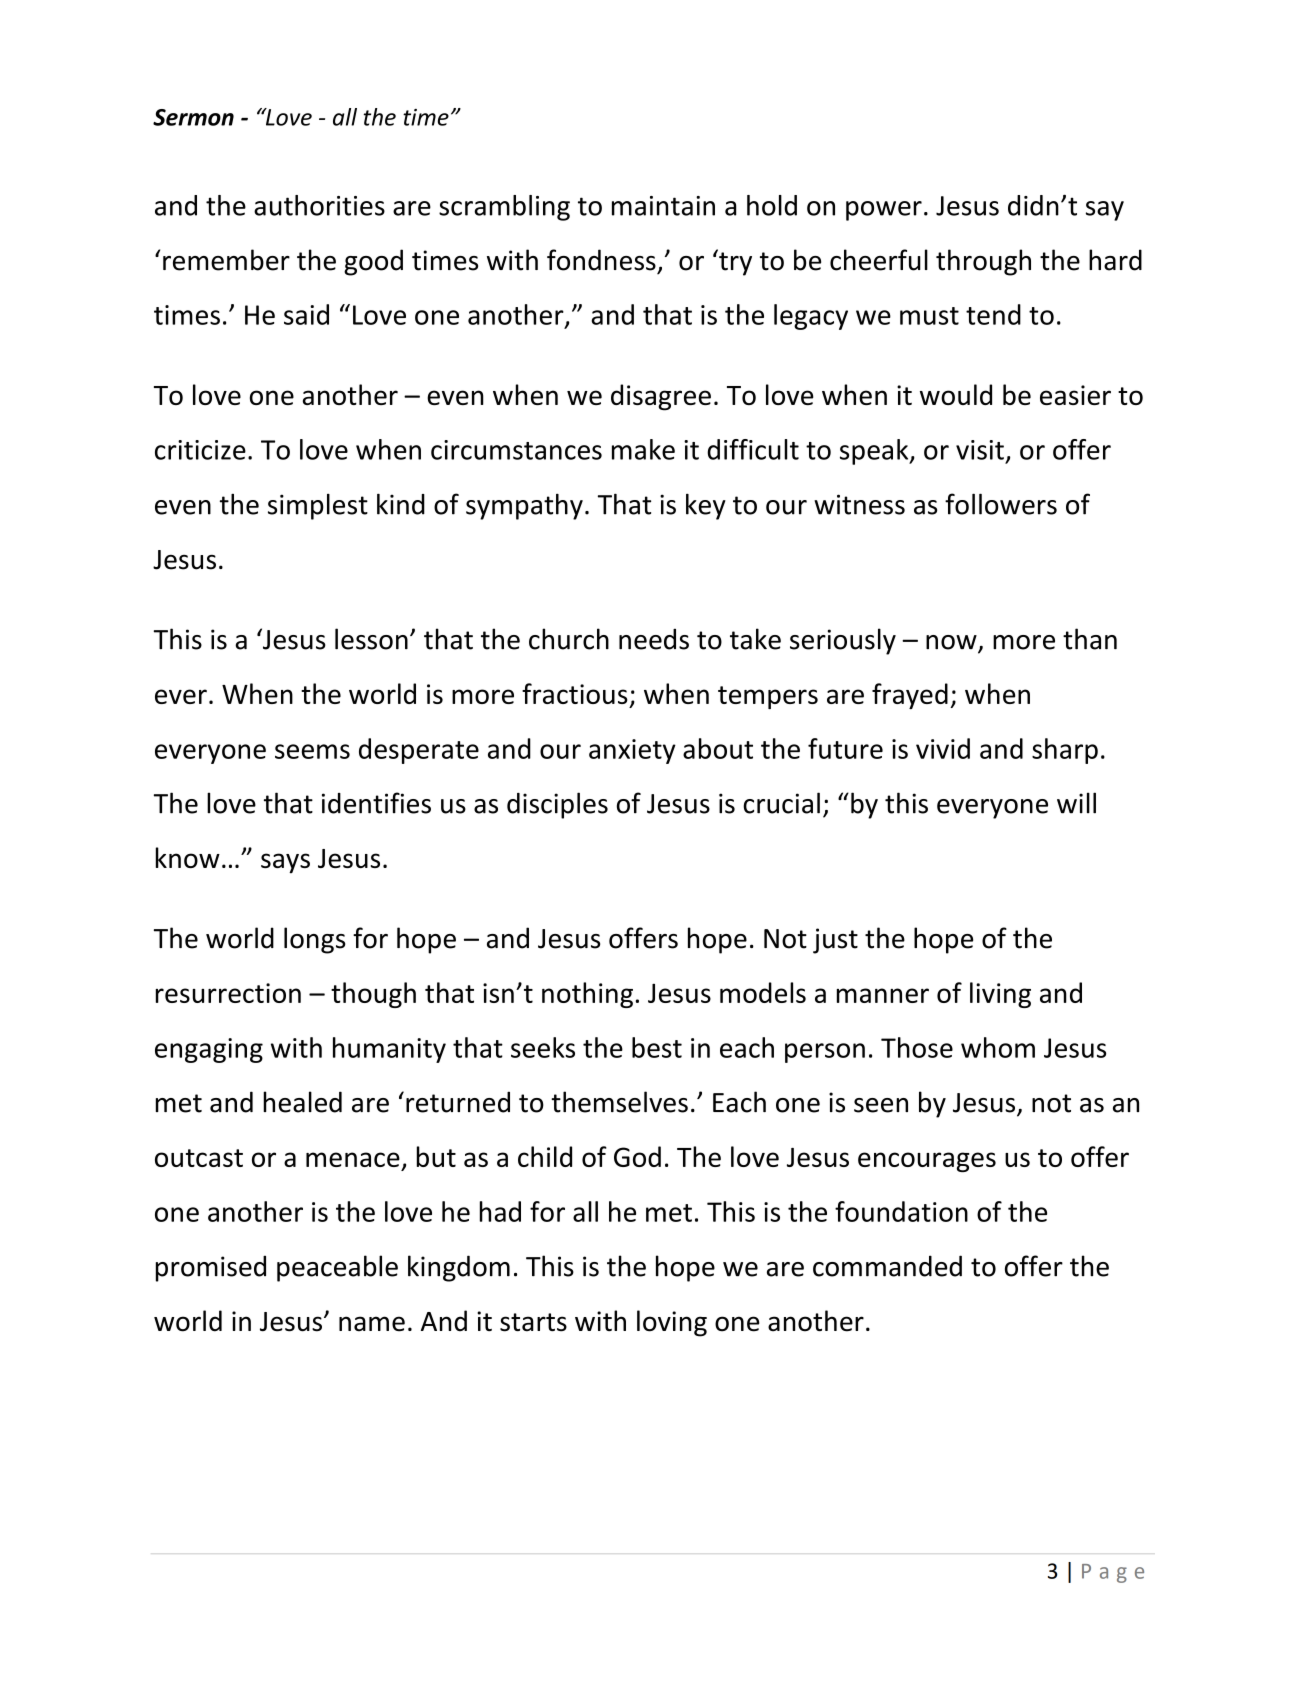 This screenshot has width=1305, height=1689. What do you see at coordinates (319, 205) in the screenshot?
I see `authorities` at bounding box center [319, 205].
